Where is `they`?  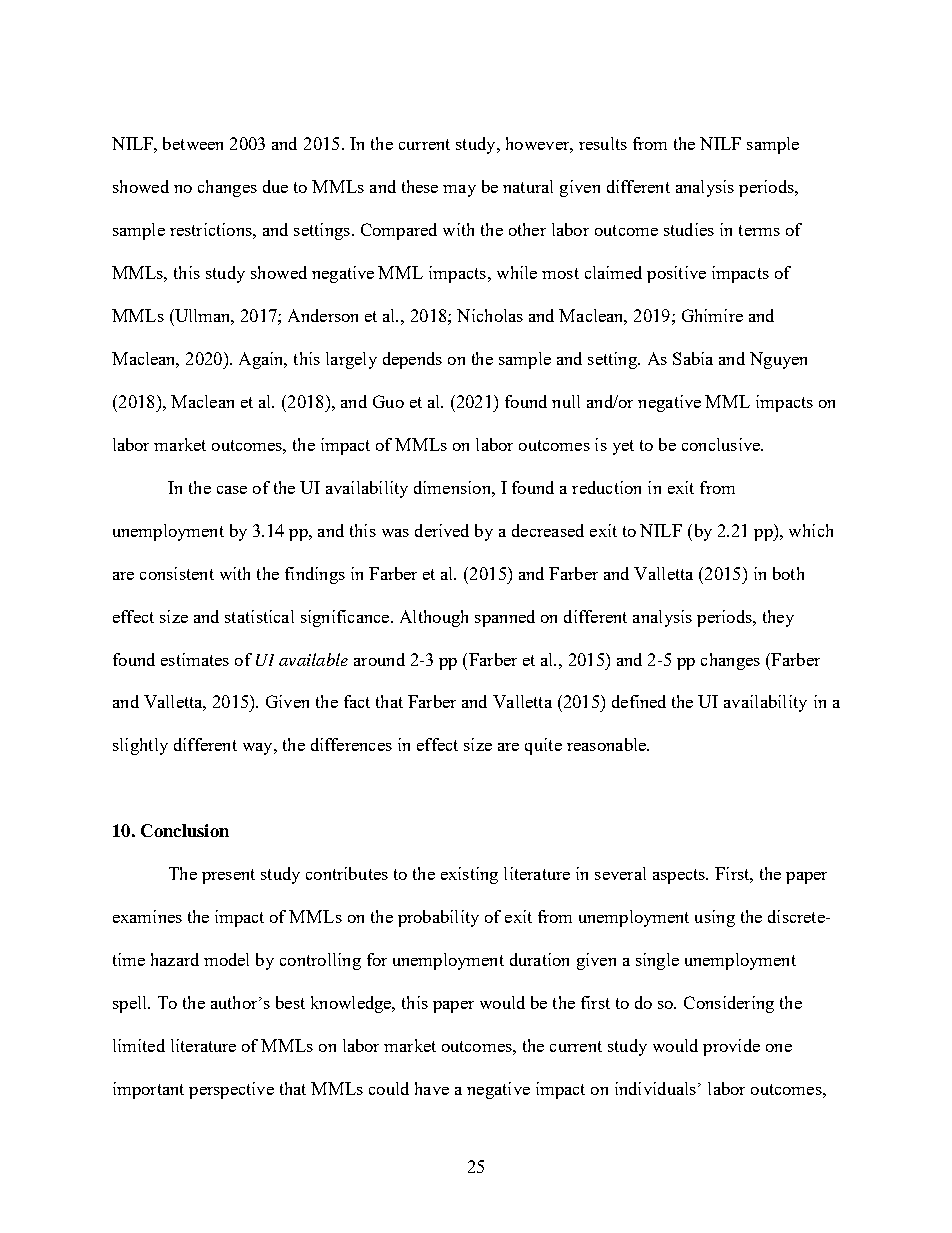 they is located at coordinates (778, 618).
